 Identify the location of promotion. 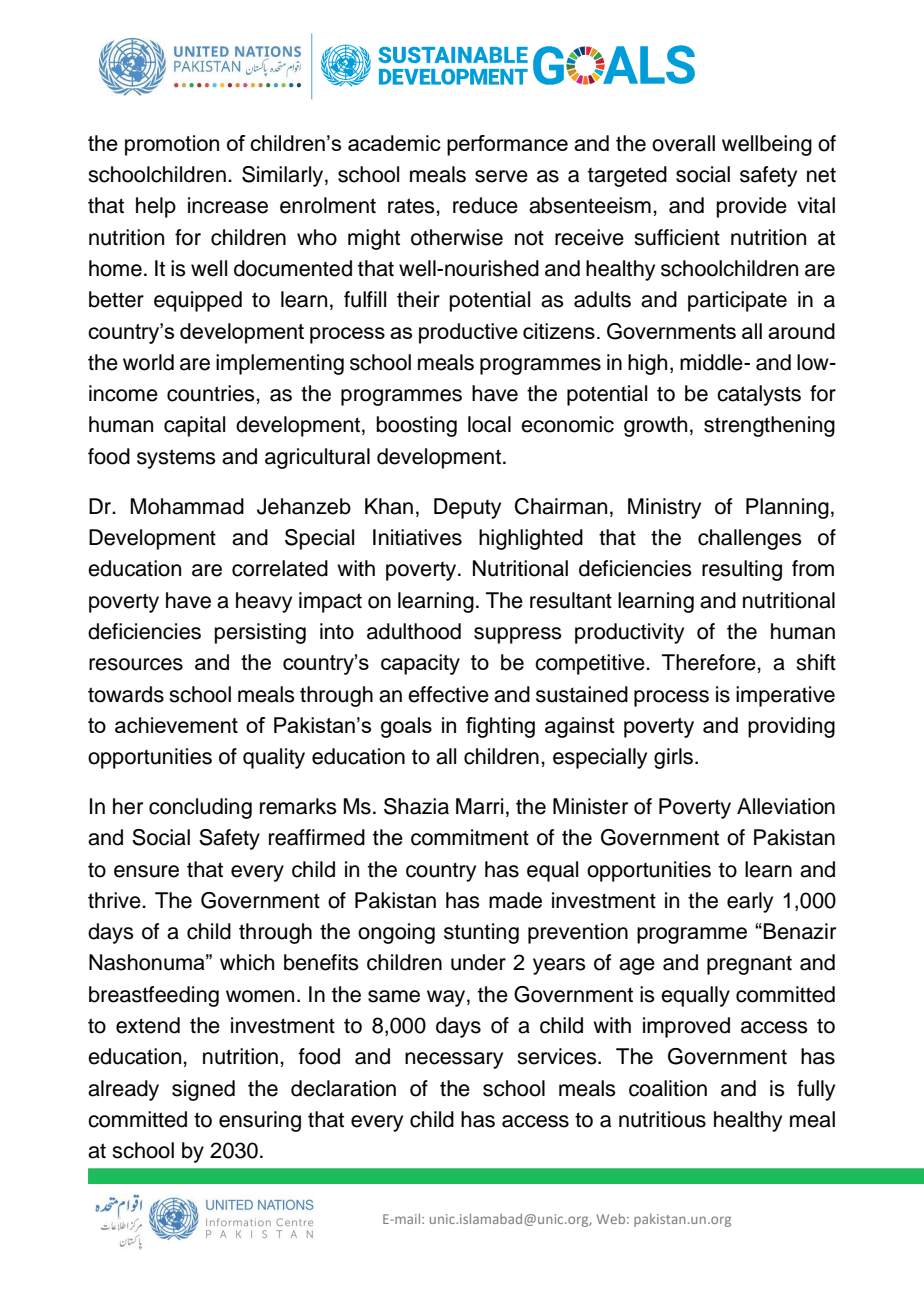
(172, 145).
